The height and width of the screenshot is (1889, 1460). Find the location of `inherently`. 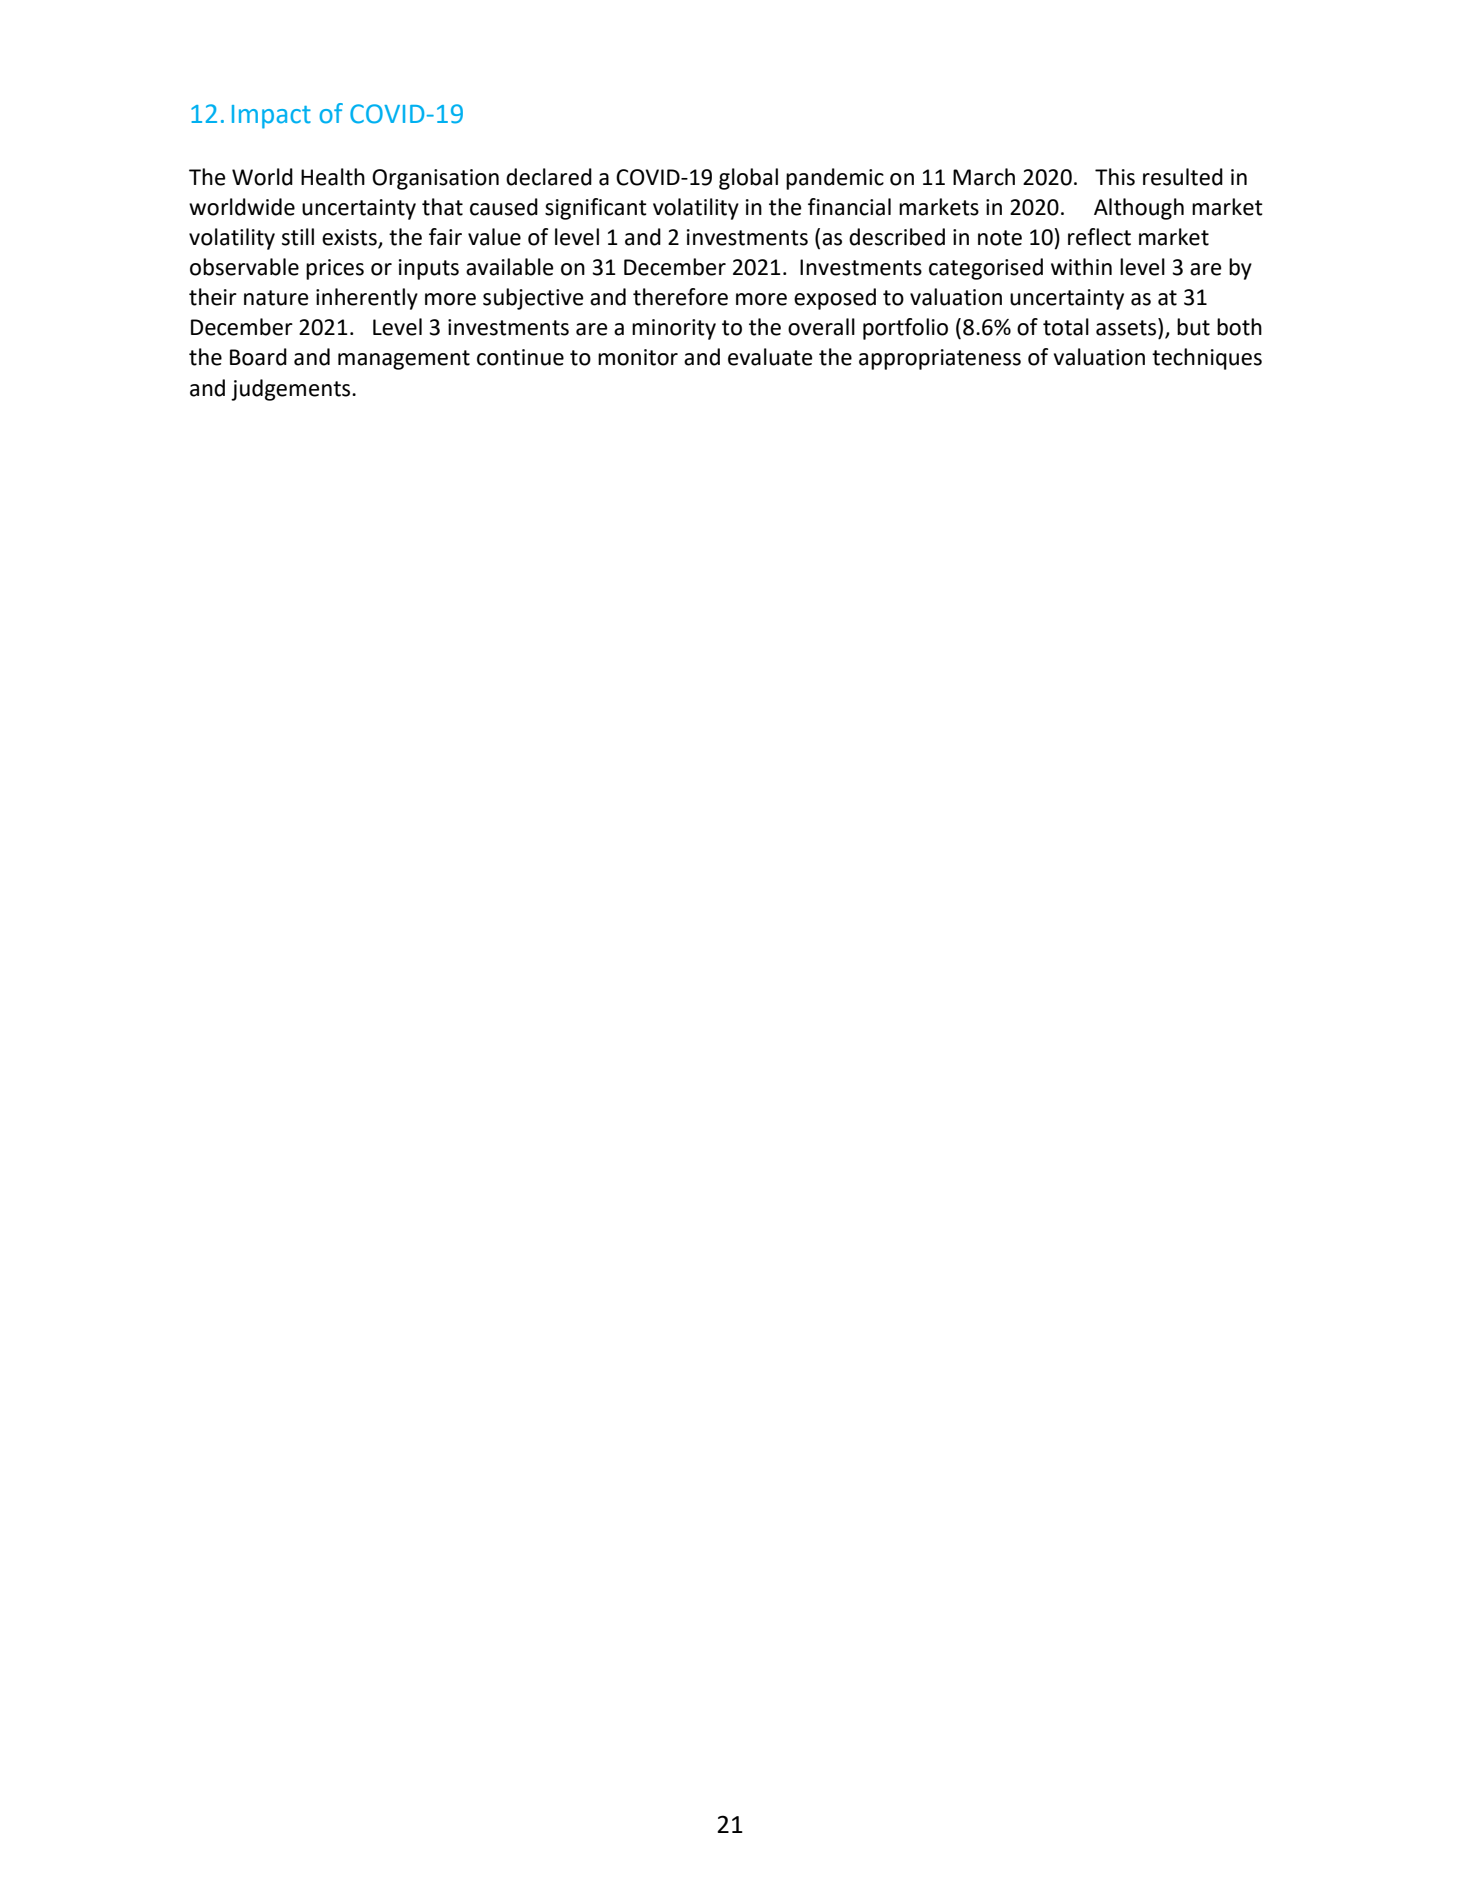

inherently is located at coordinates (367, 299).
